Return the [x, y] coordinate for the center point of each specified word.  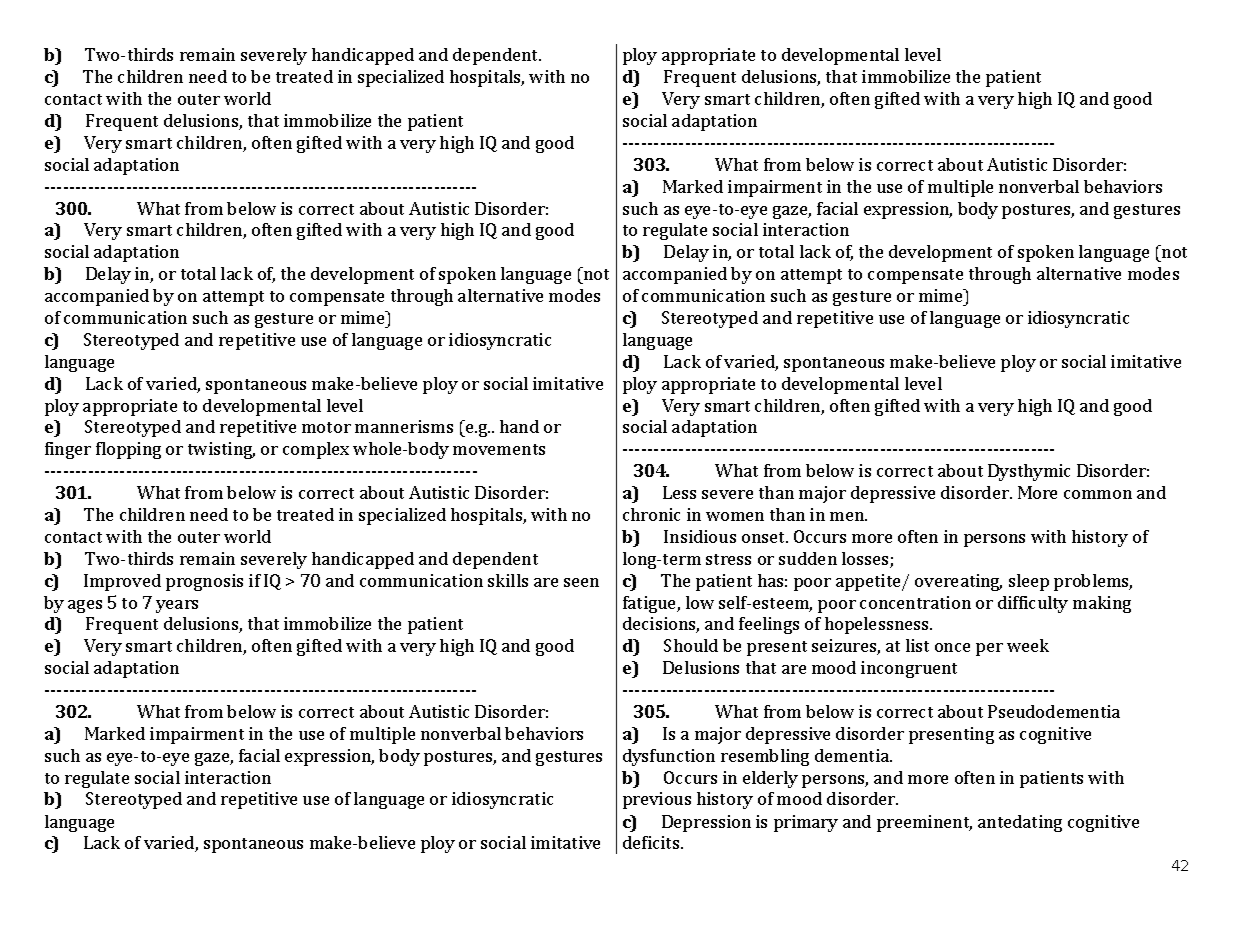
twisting [221, 450]
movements [499, 449]
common [1098, 494]
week [1028, 645]
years [177, 606]
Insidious [700, 536]
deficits [652, 842]
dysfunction [669, 757]
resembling [765, 757]
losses [866, 560]
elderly [770, 779]
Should [691, 645]
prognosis [204, 582]
